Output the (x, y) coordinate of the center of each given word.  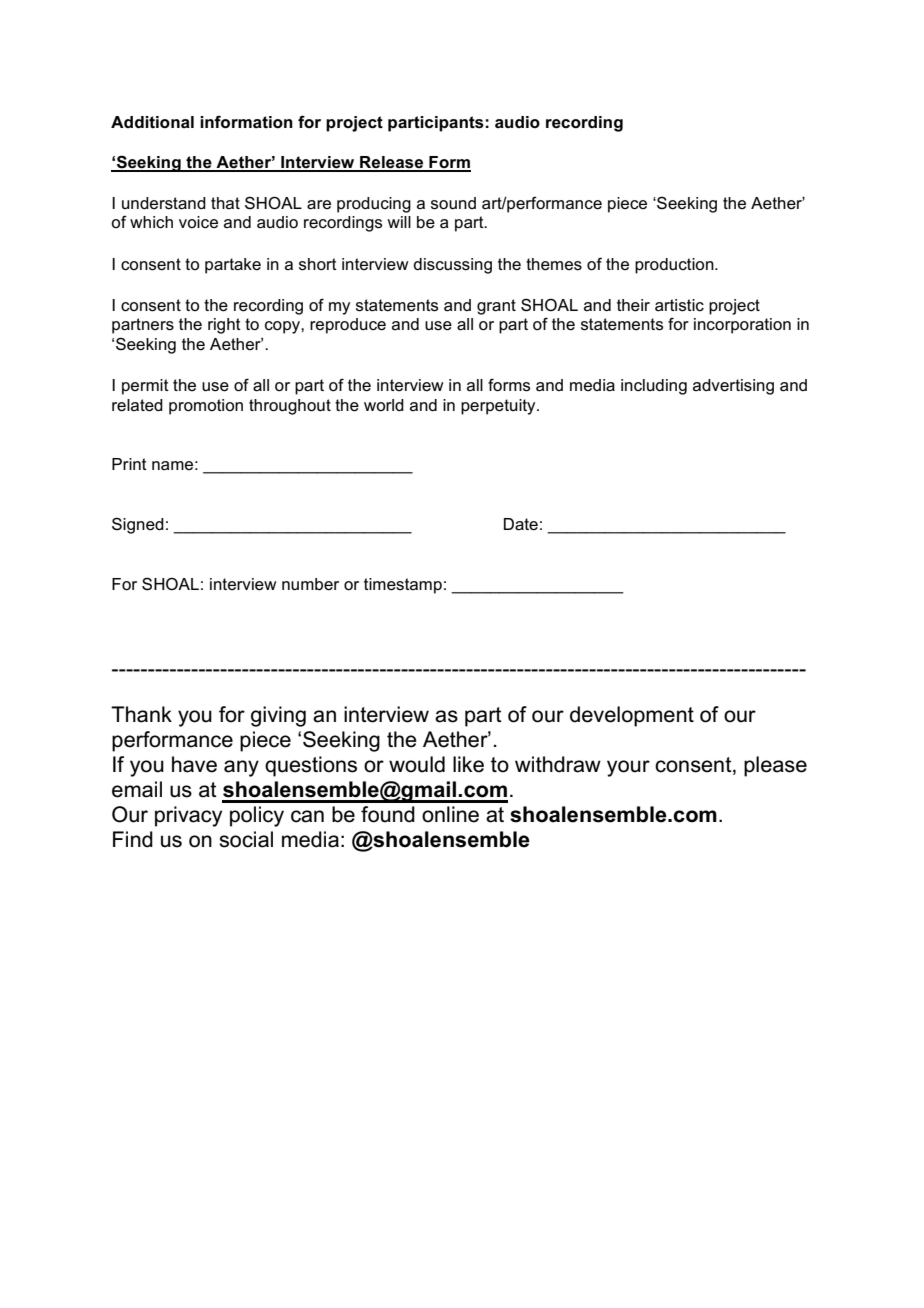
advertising (733, 387)
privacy (188, 816)
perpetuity (499, 407)
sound (453, 203)
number (310, 584)
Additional (152, 122)
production (675, 266)
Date (521, 524)
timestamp (403, 586)
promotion (206, 407)
